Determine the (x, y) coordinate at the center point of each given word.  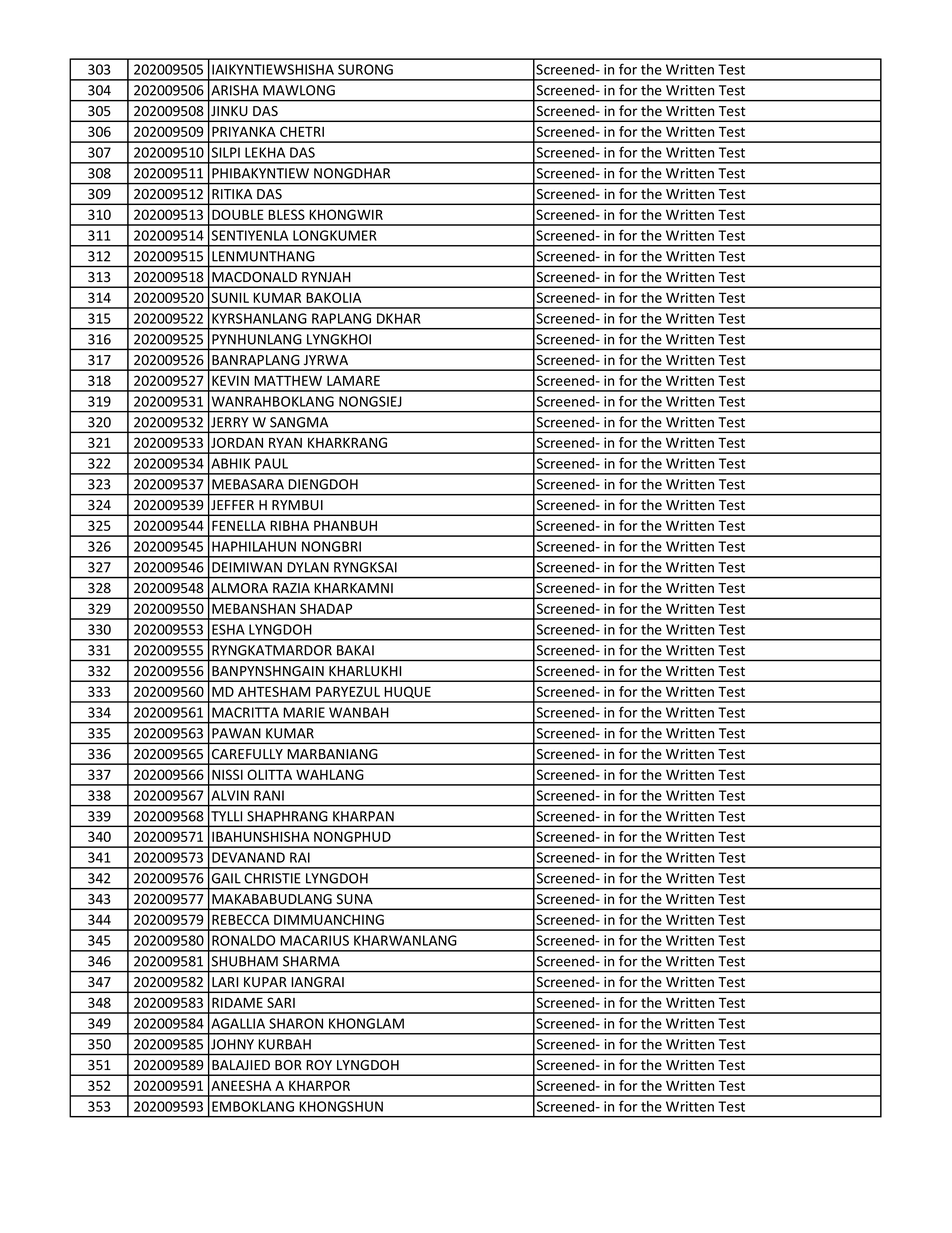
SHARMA (311, 961)
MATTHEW (288, 380)
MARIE (304, 712)
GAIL (226, 878)
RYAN (285, 442)
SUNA (355, 899)
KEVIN (230, 380)
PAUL (271, 463)
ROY (319, 1065)
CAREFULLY (247, 754)
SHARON (296, 1023)
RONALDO (243, 940)
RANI (269, 795)
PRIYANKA (244, 131)
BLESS (286, 214)
